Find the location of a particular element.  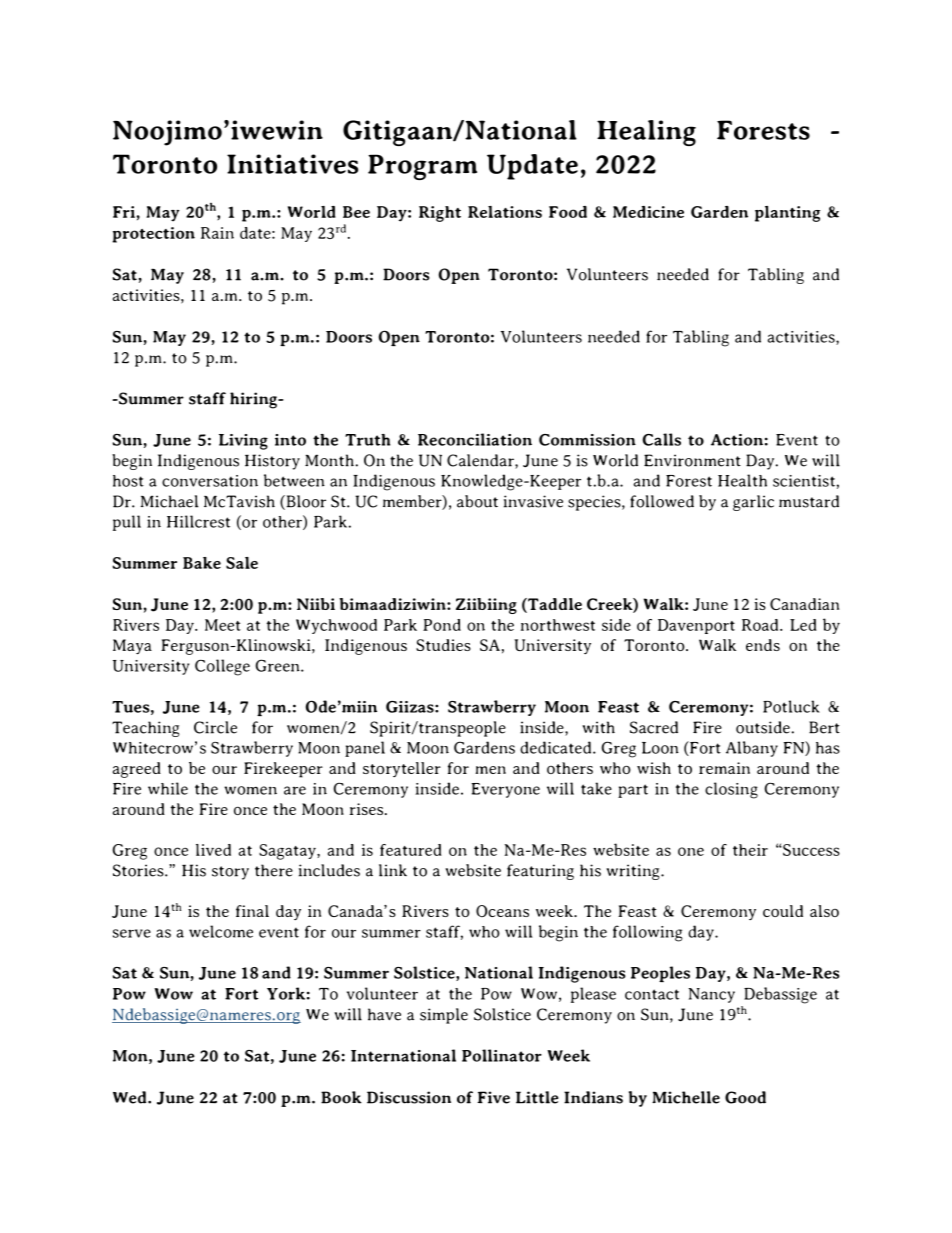

Program is located at coordinates (422, 167).
